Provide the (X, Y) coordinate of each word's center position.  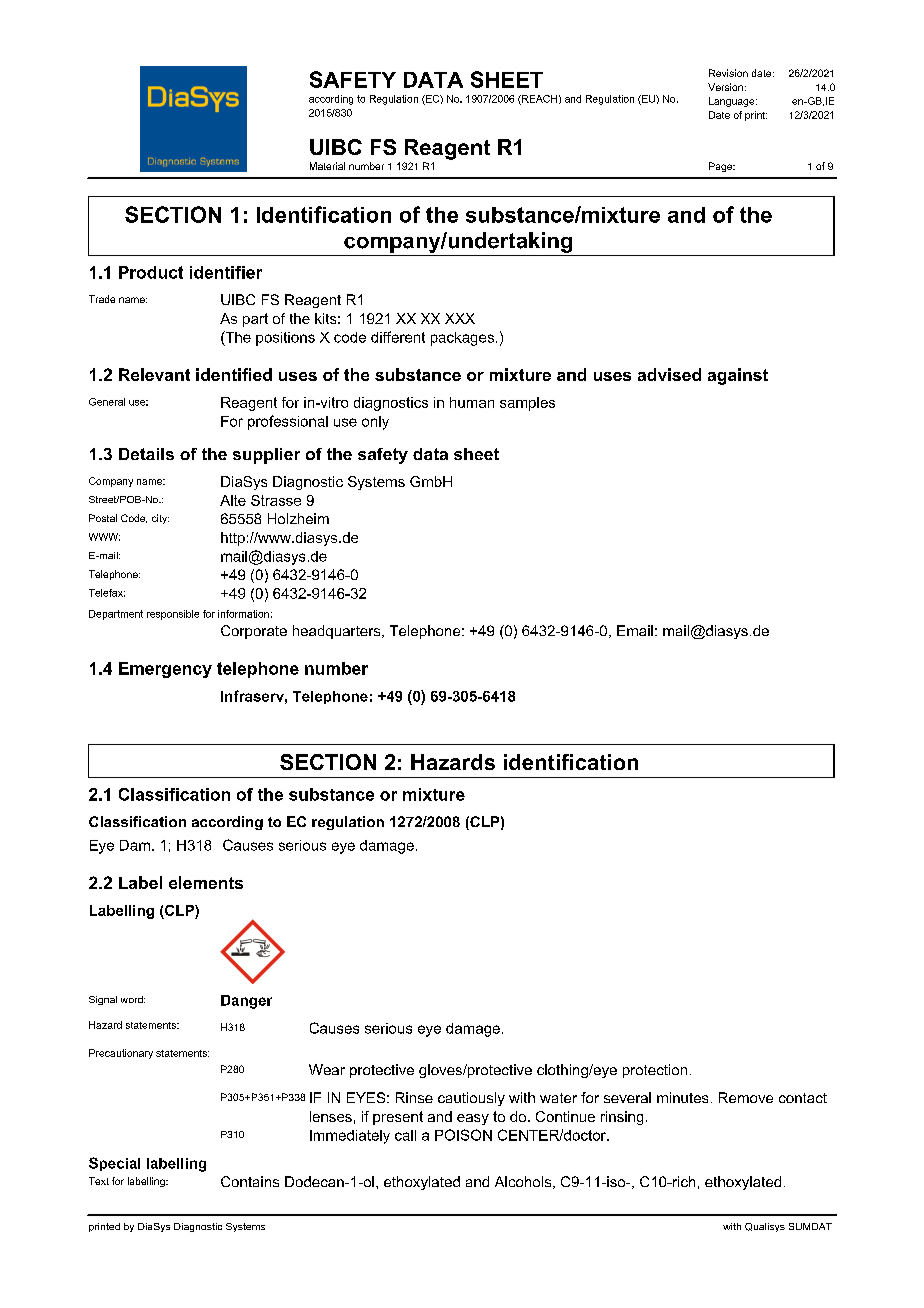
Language (733, 102)
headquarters (338, 632)
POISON (463, 1135)
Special (114, 1164)
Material (327, 166)
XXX (460, 318)
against (738, 376)
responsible (173, 615)
